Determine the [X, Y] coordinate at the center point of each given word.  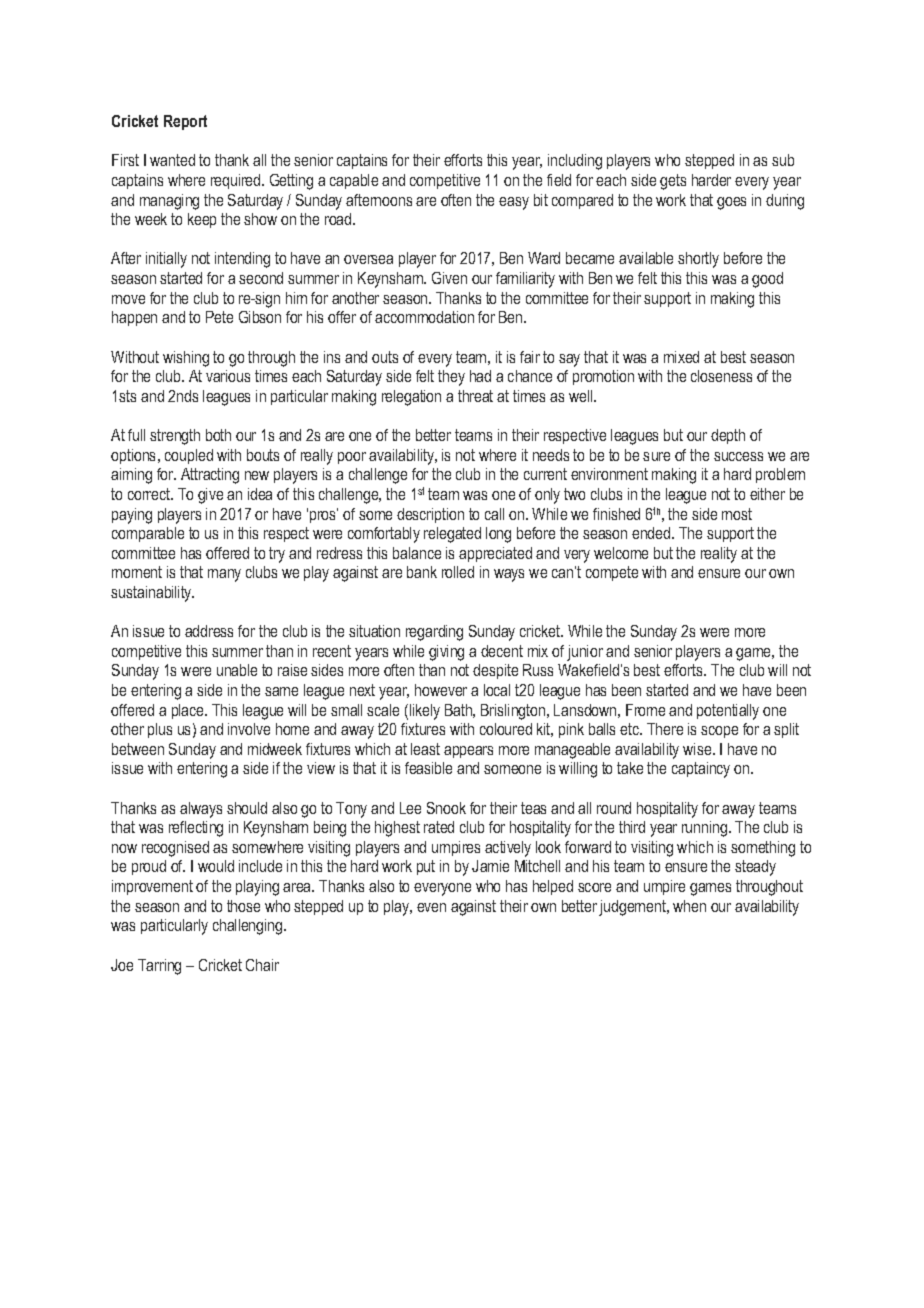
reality [719, 555]
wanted [172, 160]
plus [160, 730]
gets [673, 182]
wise [698, 749]
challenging [249, 927]
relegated [452, 535]
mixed [681, 357]
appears [468, 752]
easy [514, 203]
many [224, 575]
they [451, 378]
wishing [186, 359]
